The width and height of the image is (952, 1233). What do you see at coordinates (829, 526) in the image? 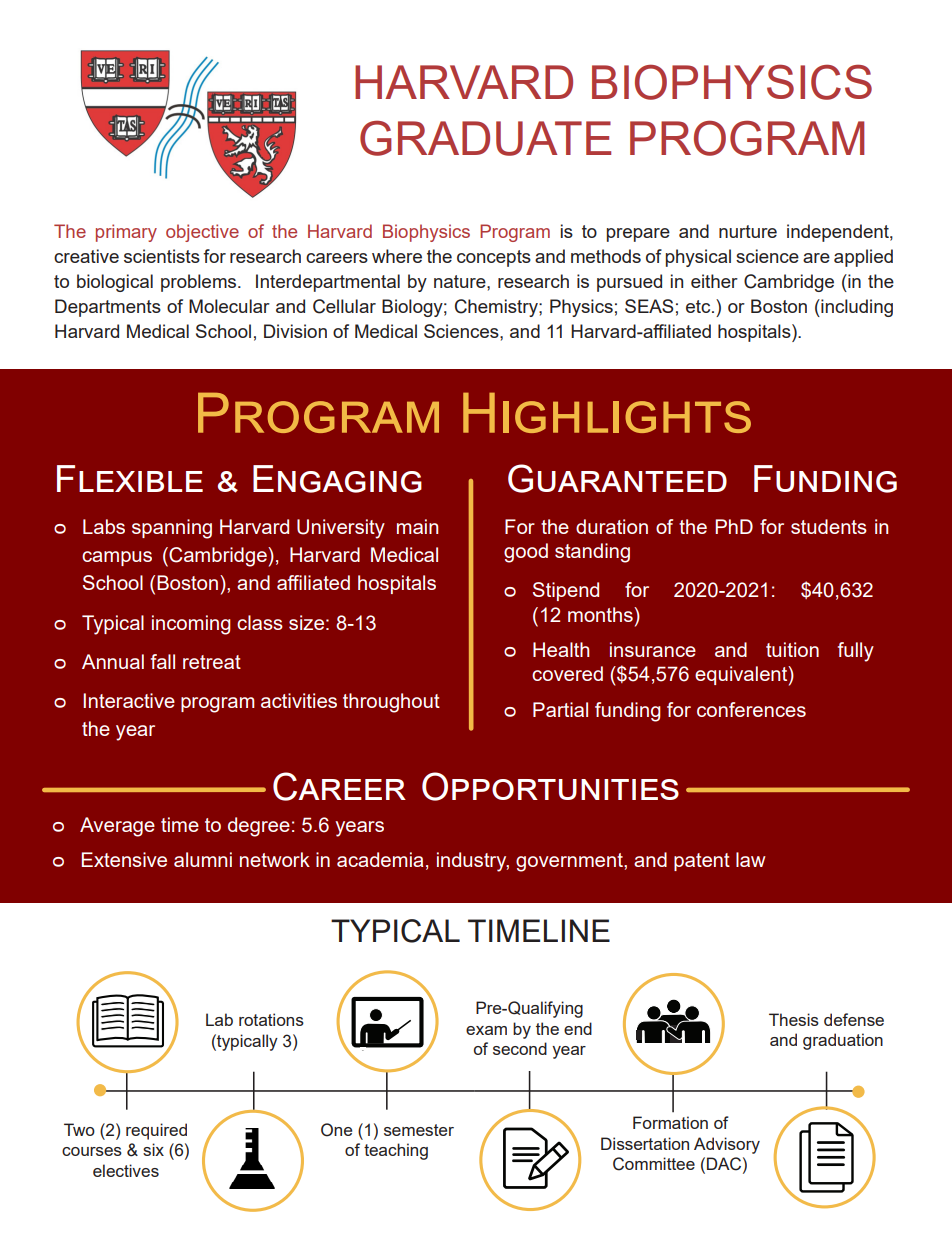
I see `students` at bounding box center [829, 526].
